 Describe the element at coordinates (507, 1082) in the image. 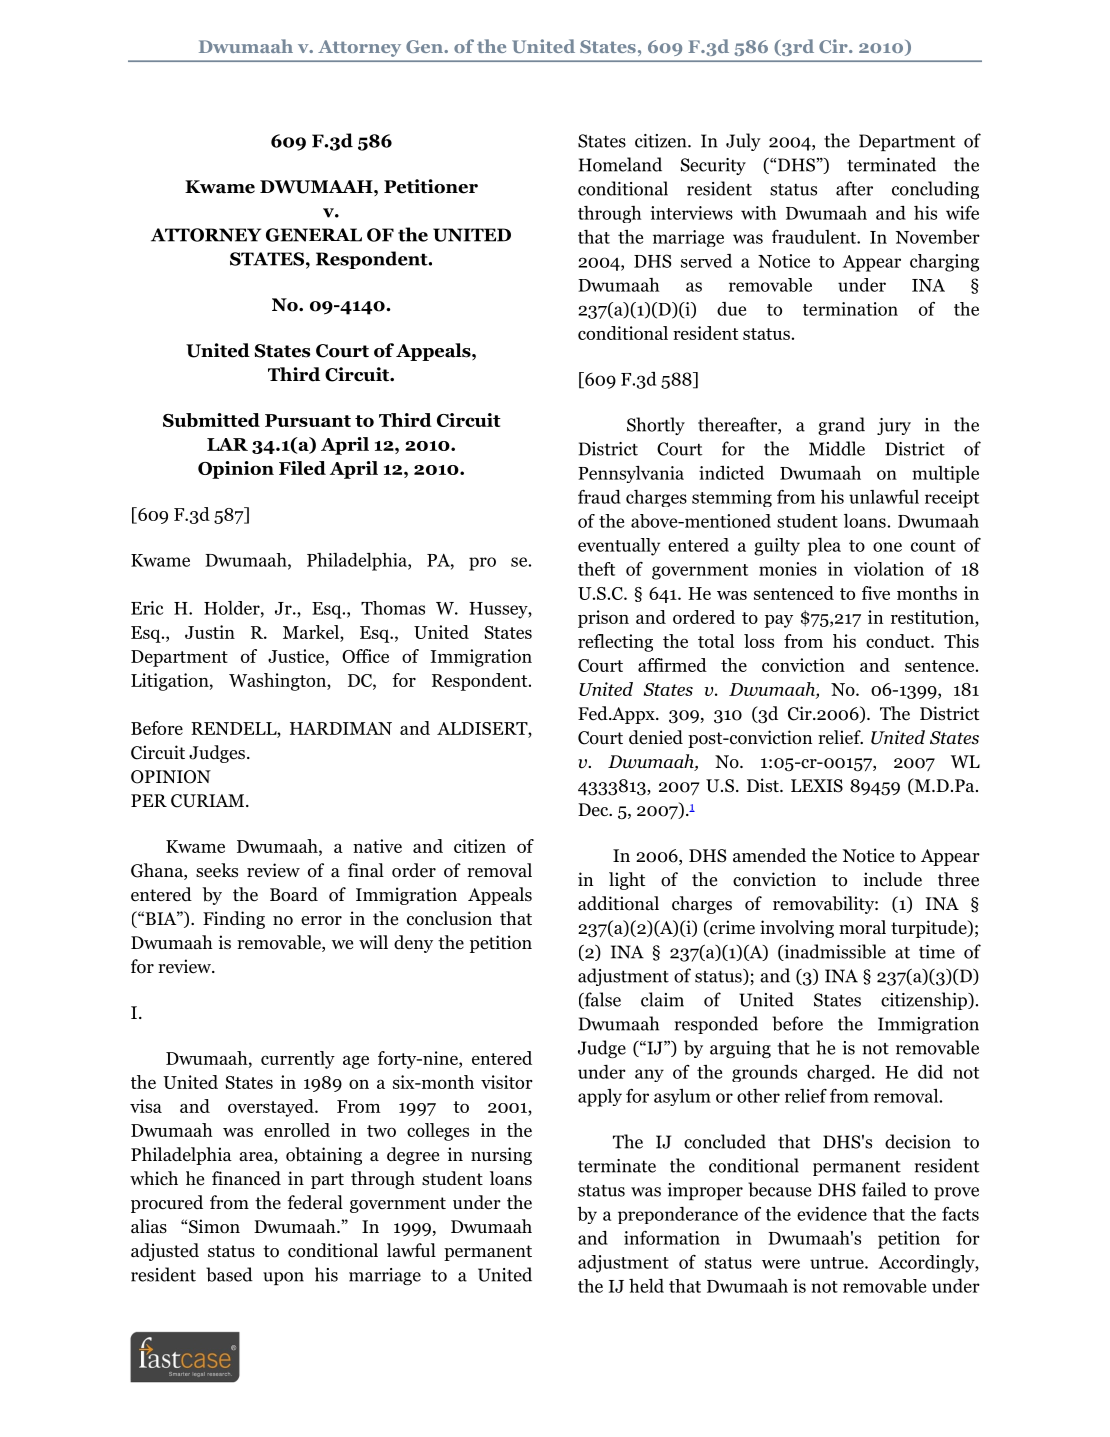

I see `visitor` at that location.
